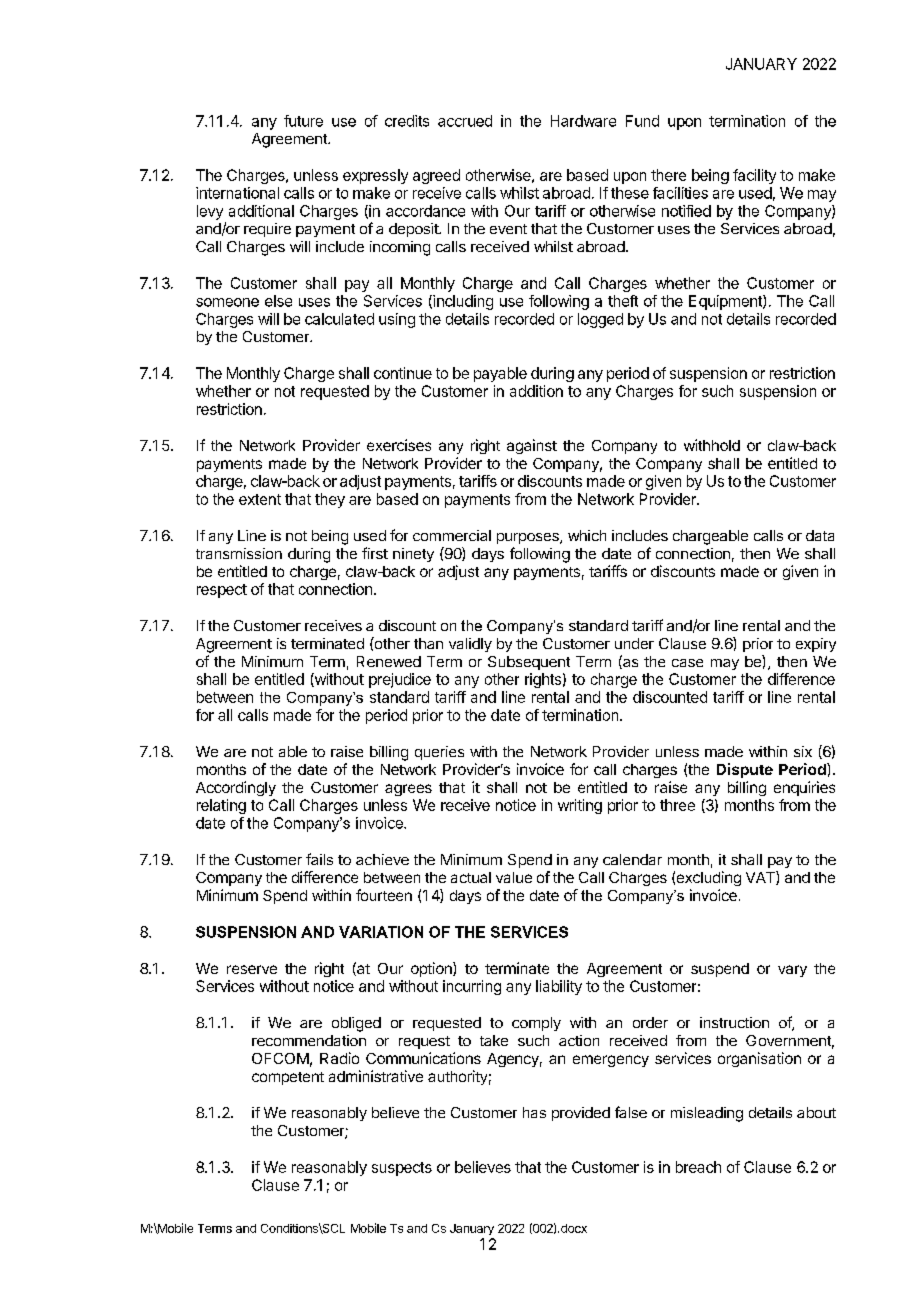 The height and width of the document is (1308, 924). What do you see at coordinates (534, 1112) in the document?
I see `has` at bounding box center [534, 1112].
